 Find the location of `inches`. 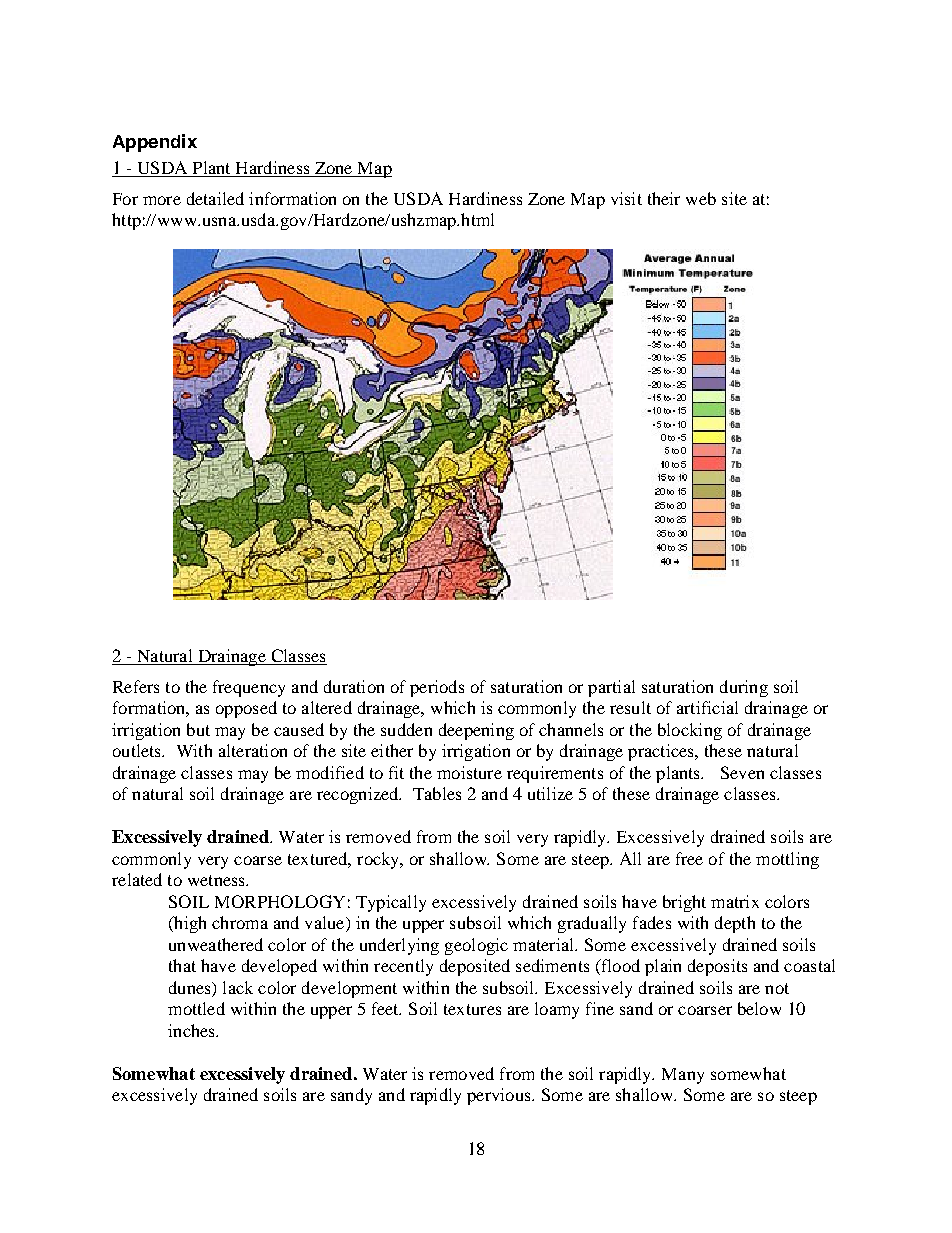

inches is located at coordinates (192, 1030).
